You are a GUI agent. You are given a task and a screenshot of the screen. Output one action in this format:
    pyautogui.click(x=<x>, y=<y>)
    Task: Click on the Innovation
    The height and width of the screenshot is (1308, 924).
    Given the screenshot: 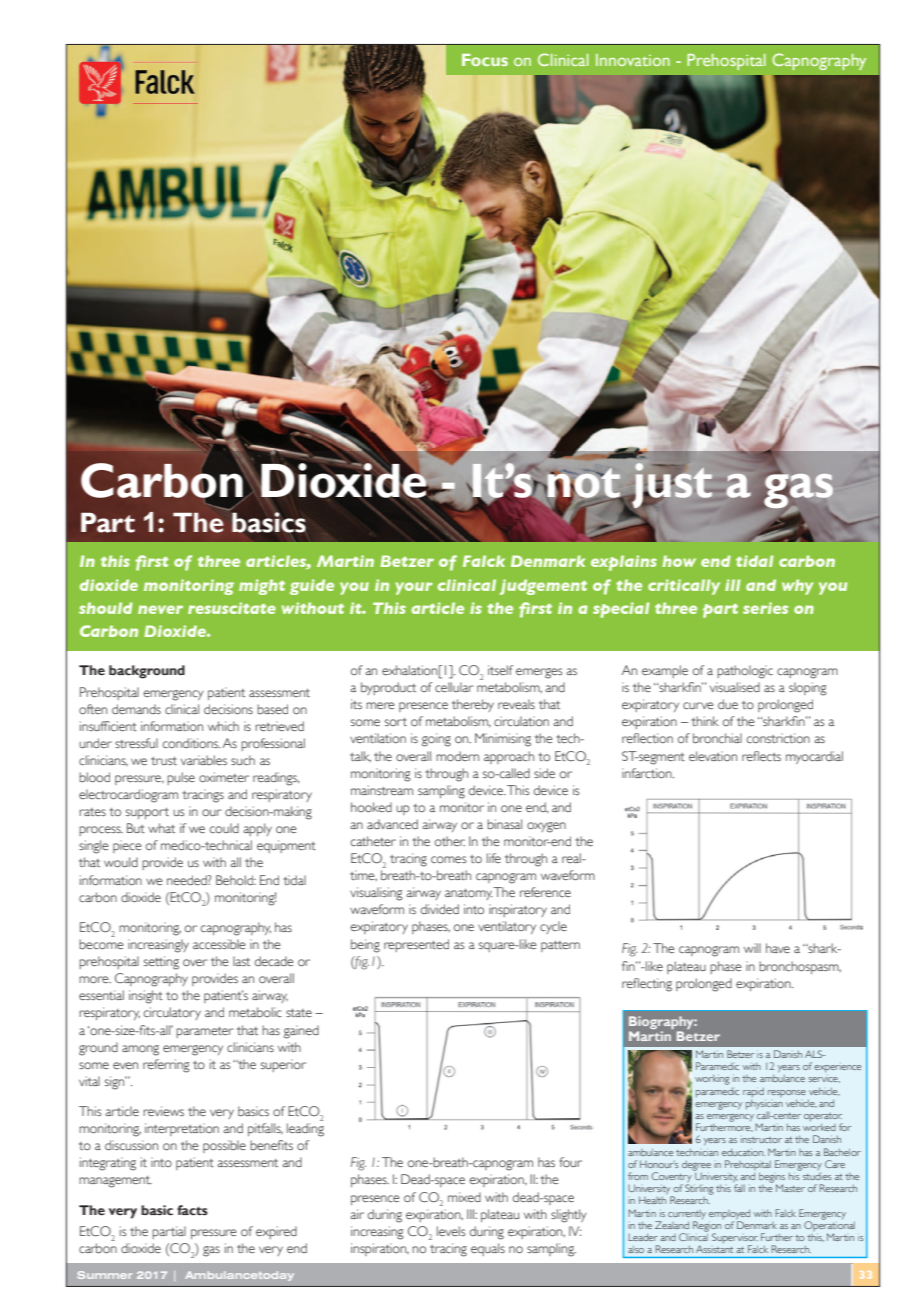 What is the action you would take?
    pyautogui.click(x=633, y=60)
